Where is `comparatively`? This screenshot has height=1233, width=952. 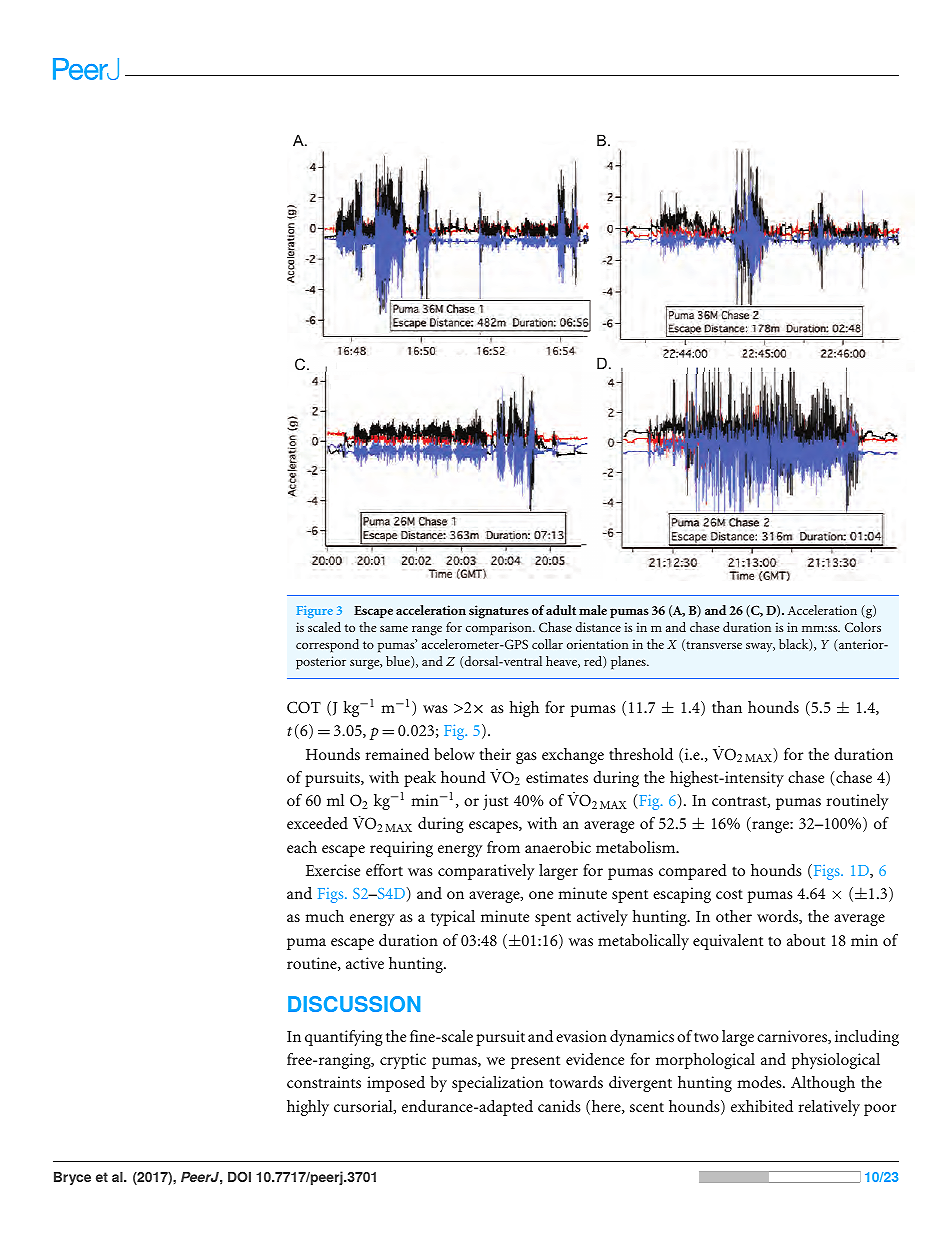
comparatively is located at coordinates (486, 872).
